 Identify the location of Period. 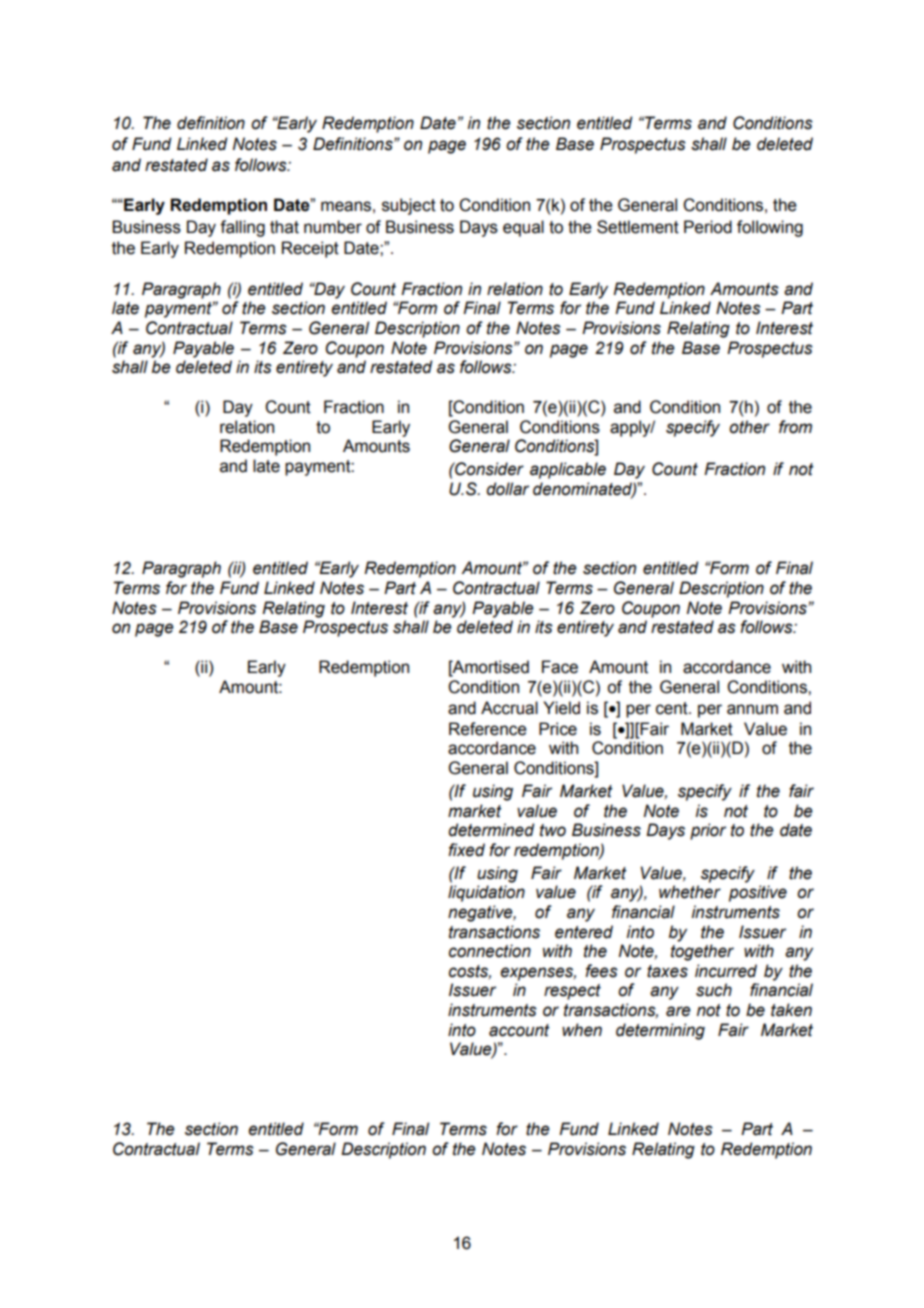
(708, 227).
